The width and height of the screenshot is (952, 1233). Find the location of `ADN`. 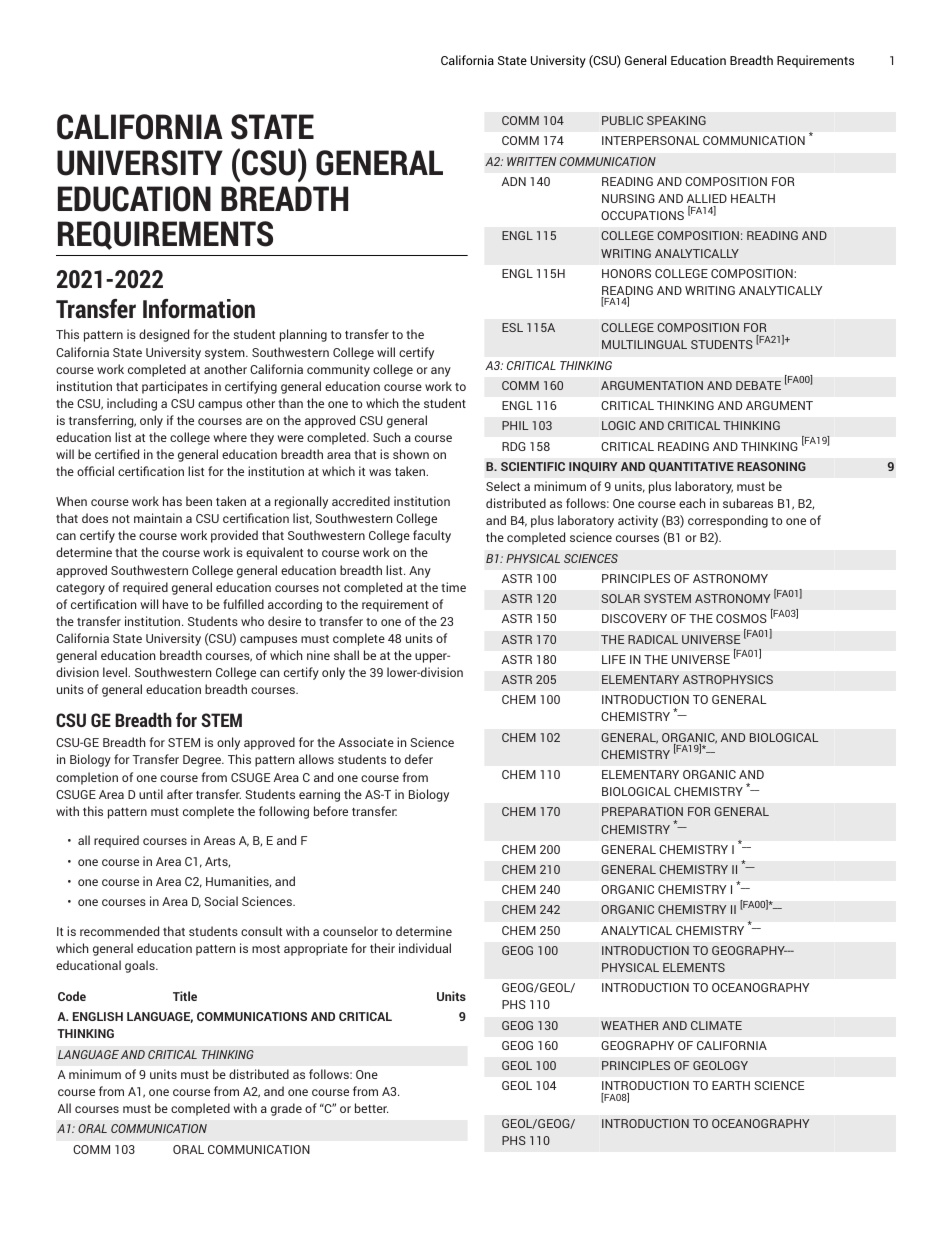

ADN is located at coordinates (514, 181).
